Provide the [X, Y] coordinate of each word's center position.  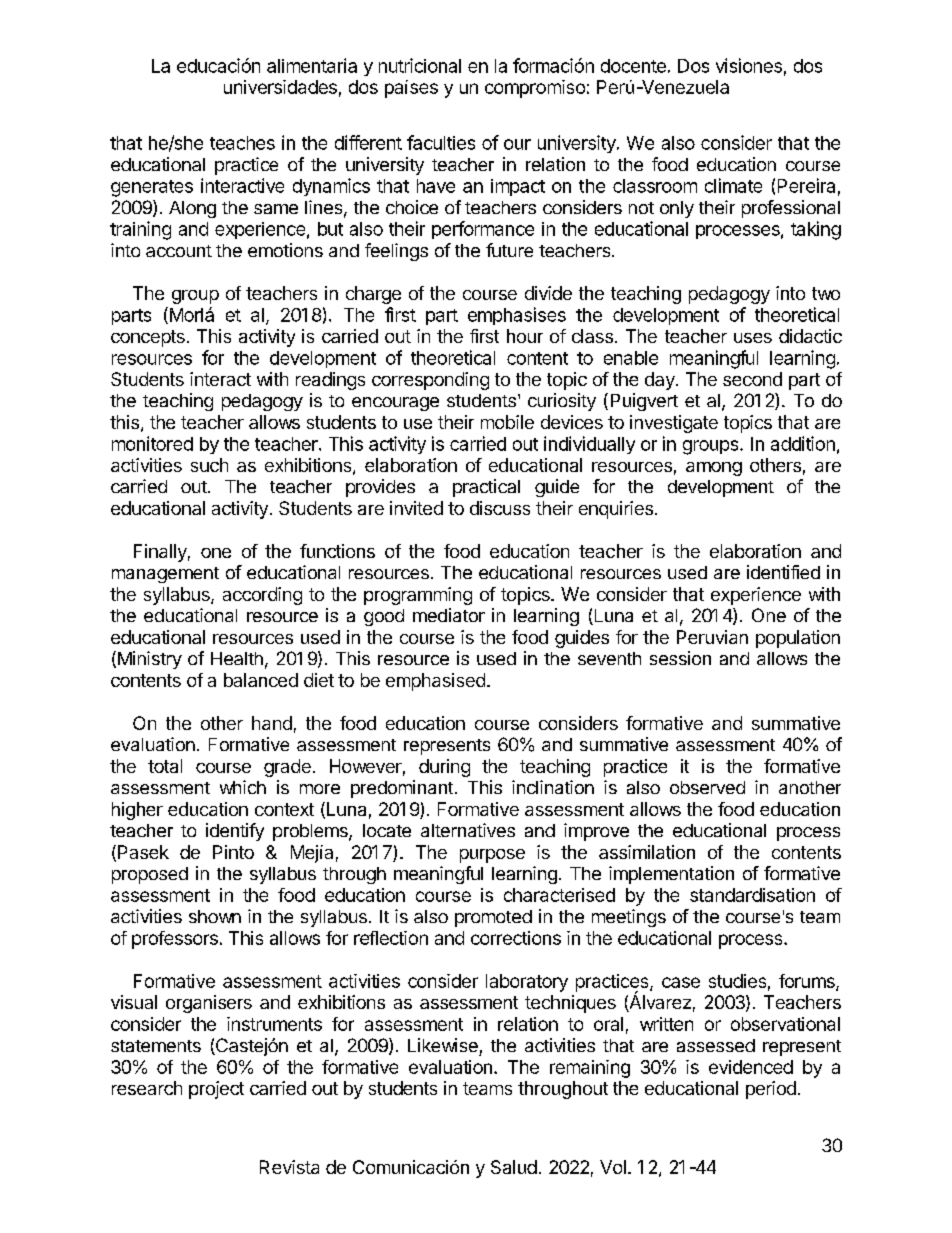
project [216, 1090]
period [771, 1090]
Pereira [806, 185]
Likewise [443, 1045]
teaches [242, 143]
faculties [441, 142]
